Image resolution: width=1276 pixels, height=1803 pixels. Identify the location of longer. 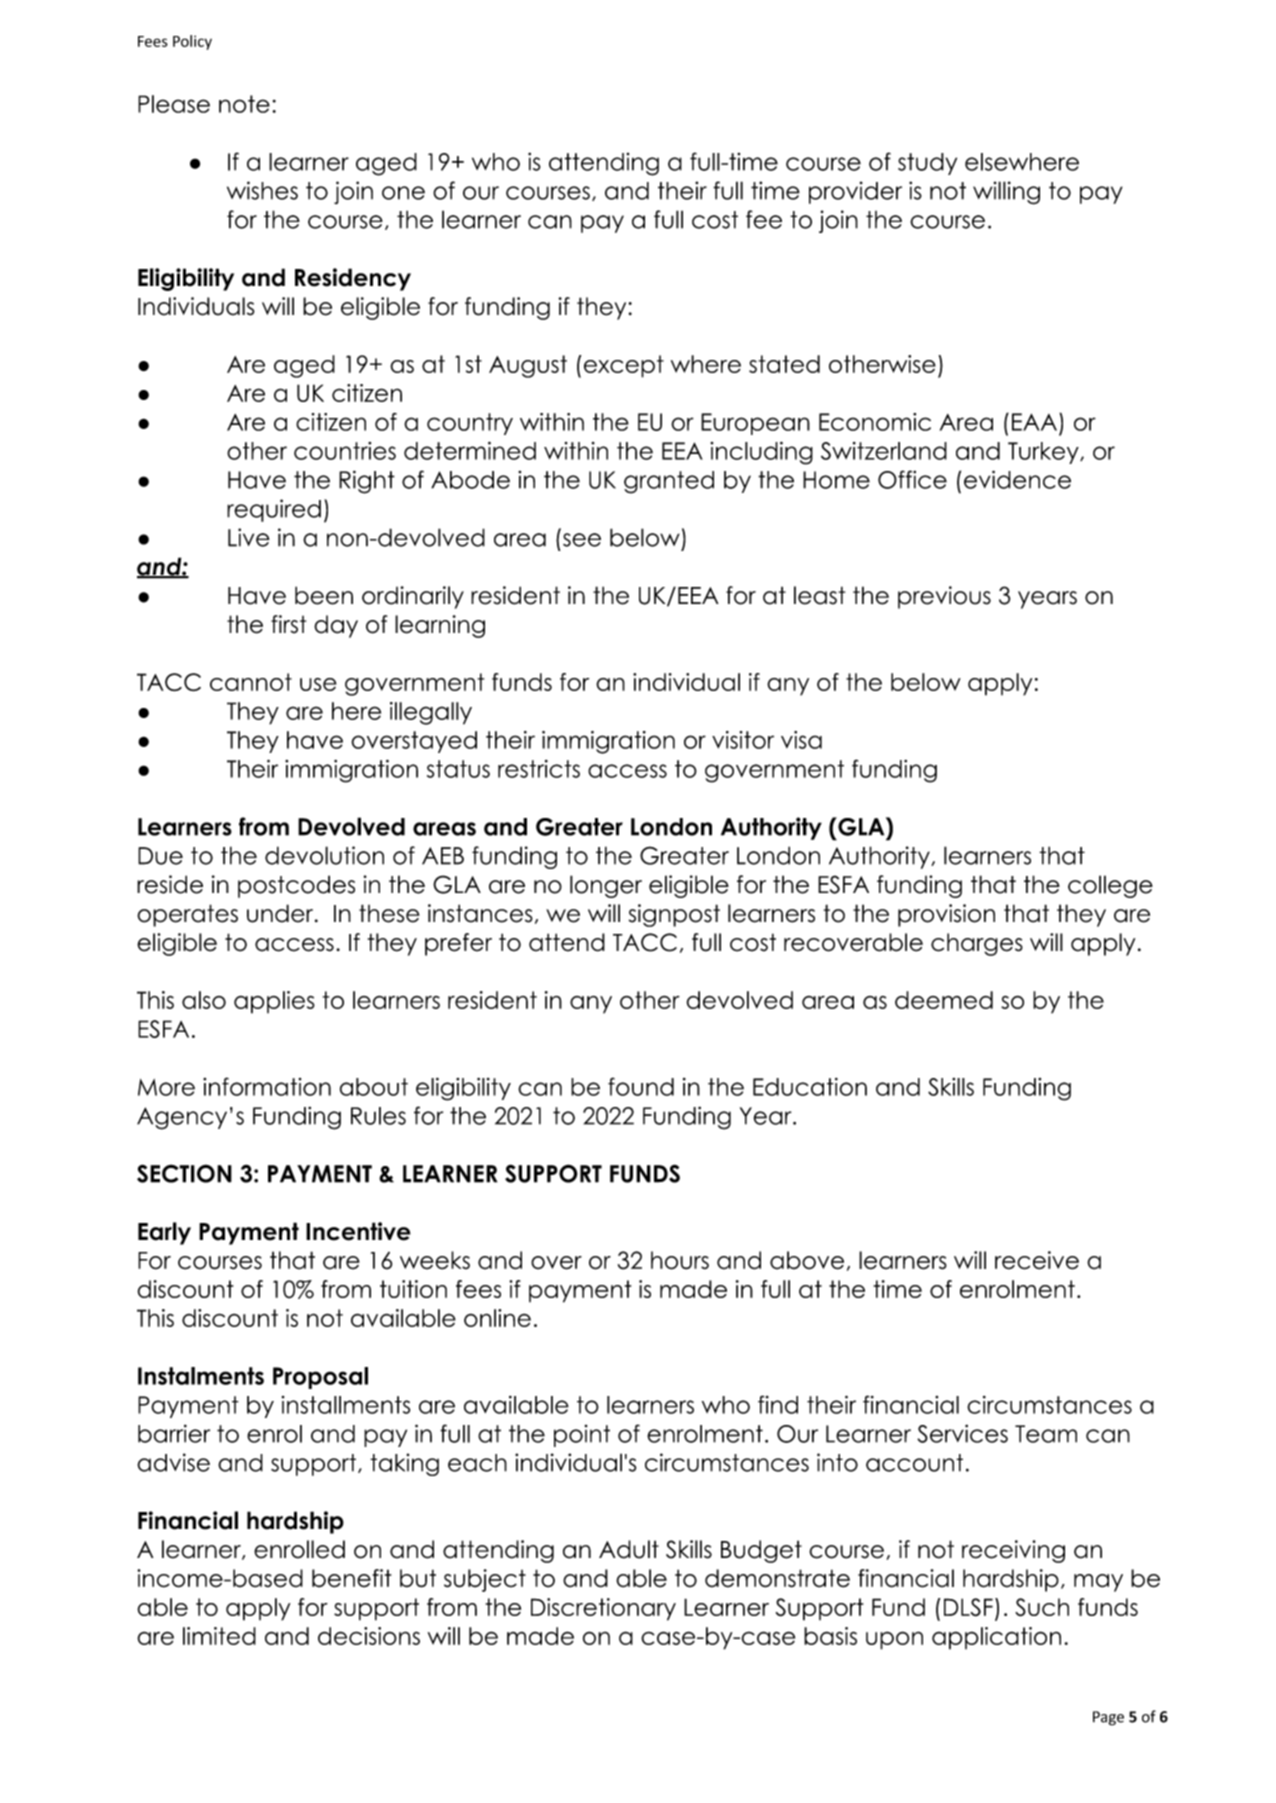
(606, 886).
